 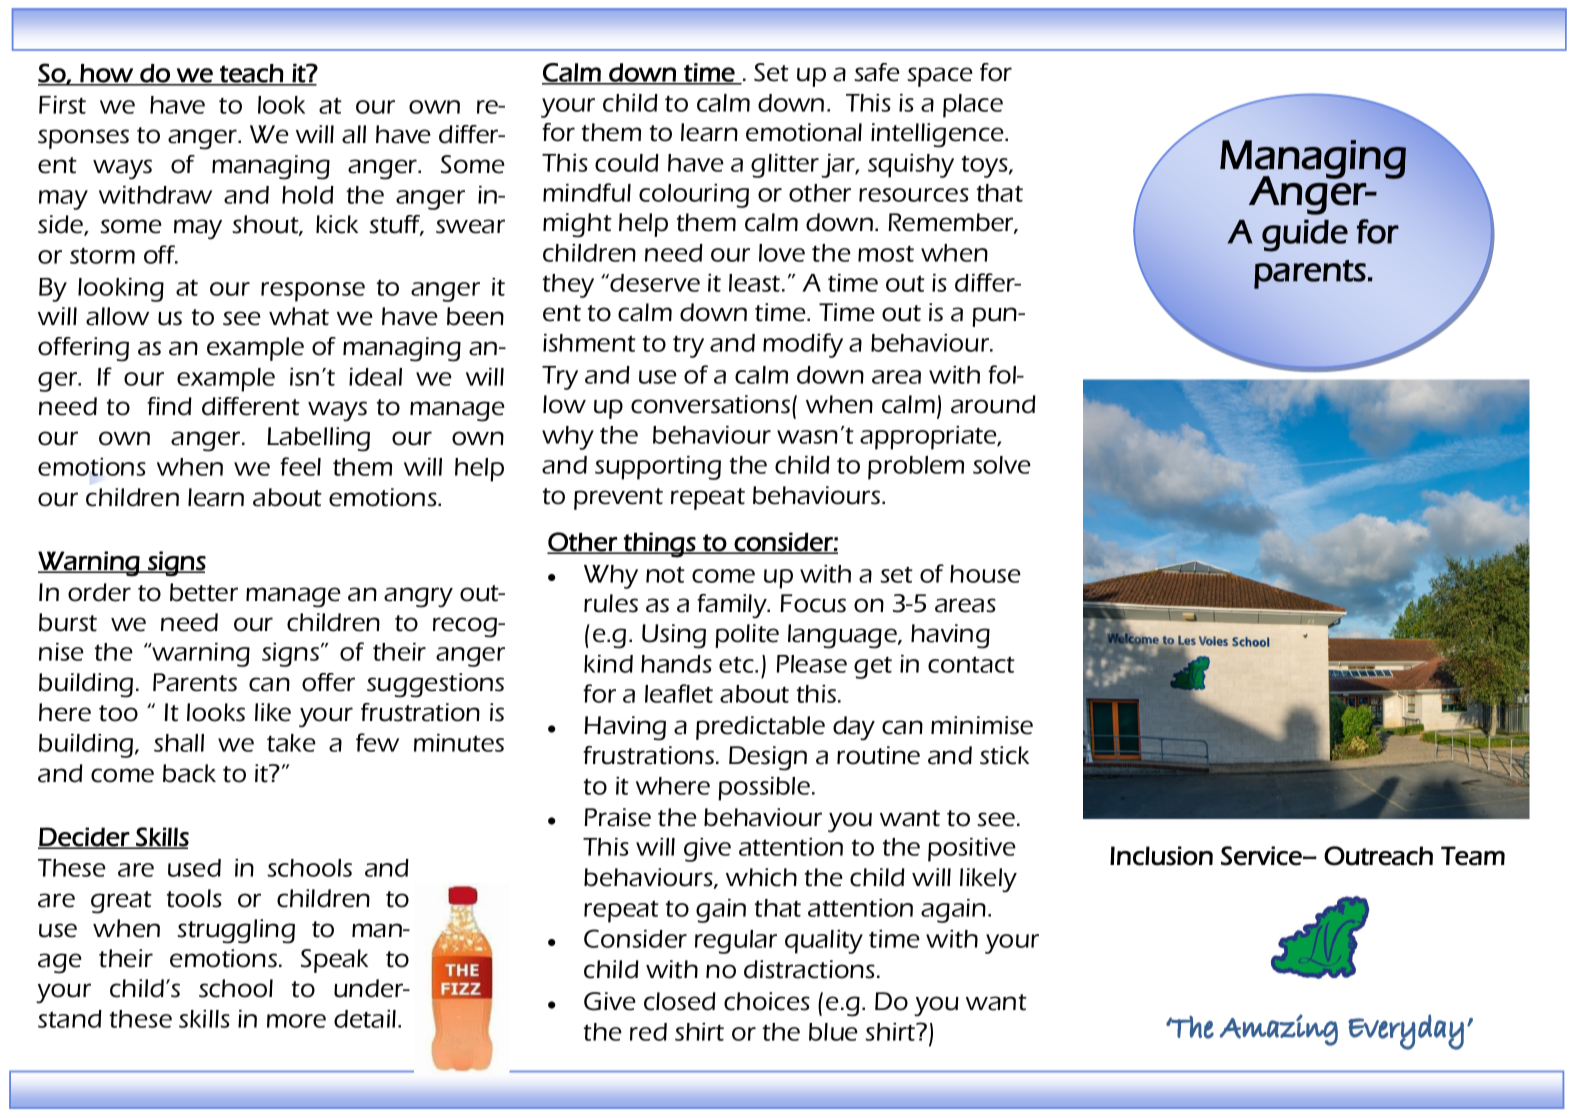 I want to click on shall, so click(x=179, y=743).
